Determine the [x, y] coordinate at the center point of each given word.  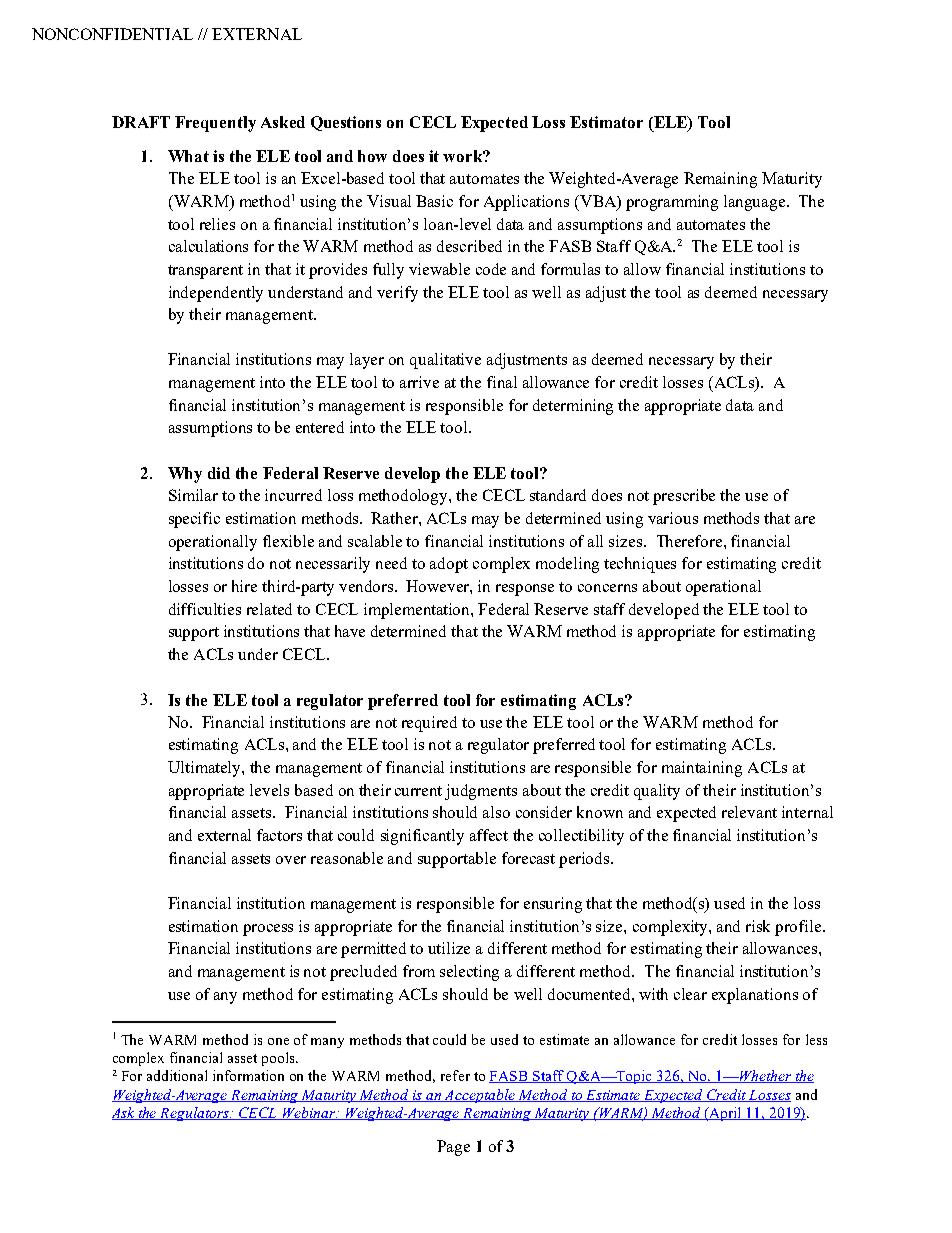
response [525, 590]
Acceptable [480, 1096]
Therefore [691, 541]
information [248, 1075]
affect [489, 835]
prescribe [684, 497]
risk [758, 926]
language [756, 203]
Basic [434, 201]
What [188, 156]
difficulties [205, 609]
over [291, 860]
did [219, 473]
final [502, 382]
